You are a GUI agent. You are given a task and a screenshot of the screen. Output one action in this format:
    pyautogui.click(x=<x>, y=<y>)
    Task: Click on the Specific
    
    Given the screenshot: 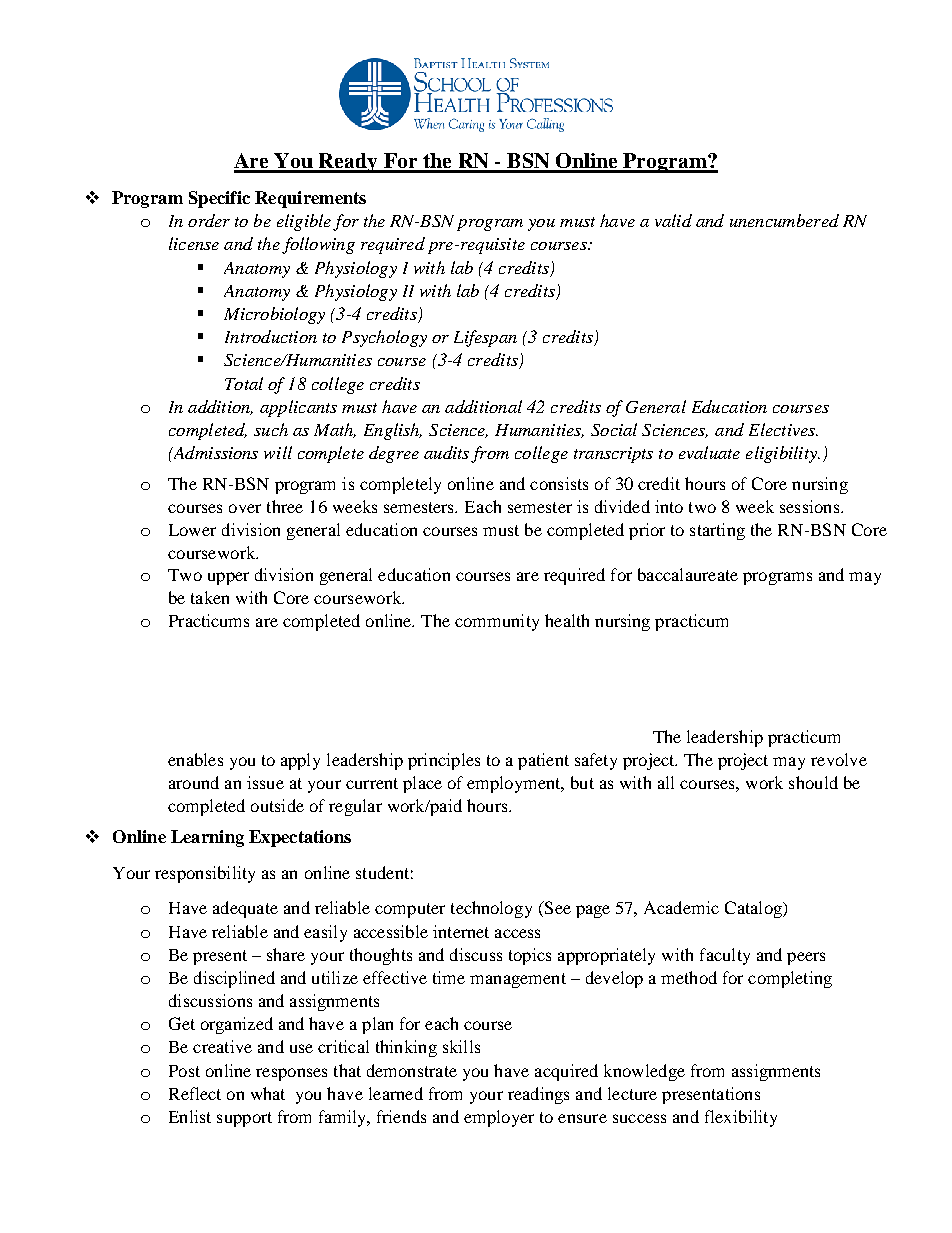 What is the action you would take?
    pyautogui.click(x=219, y=199)
